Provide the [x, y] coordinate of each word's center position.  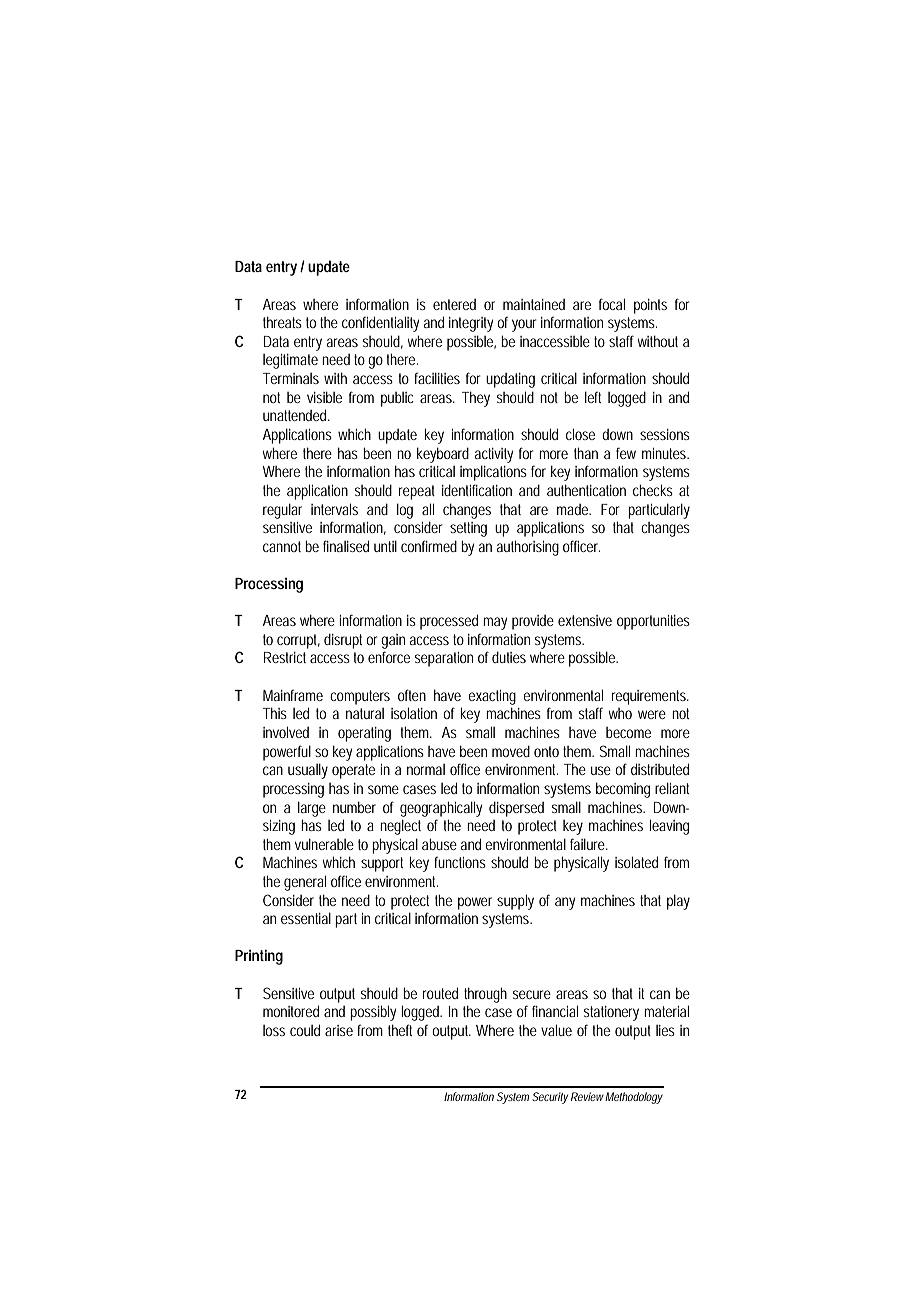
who [620, 713]
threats [282, 322]
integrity [473, 324]
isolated [636, 862]
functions [460, 862]
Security [550, 1098]
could [305, 1030]
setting [468, 529]
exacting [492, 697]
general [305, 883]
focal [612, 304]
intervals [334, 509]
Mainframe [293, 695]
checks [653, 490]
